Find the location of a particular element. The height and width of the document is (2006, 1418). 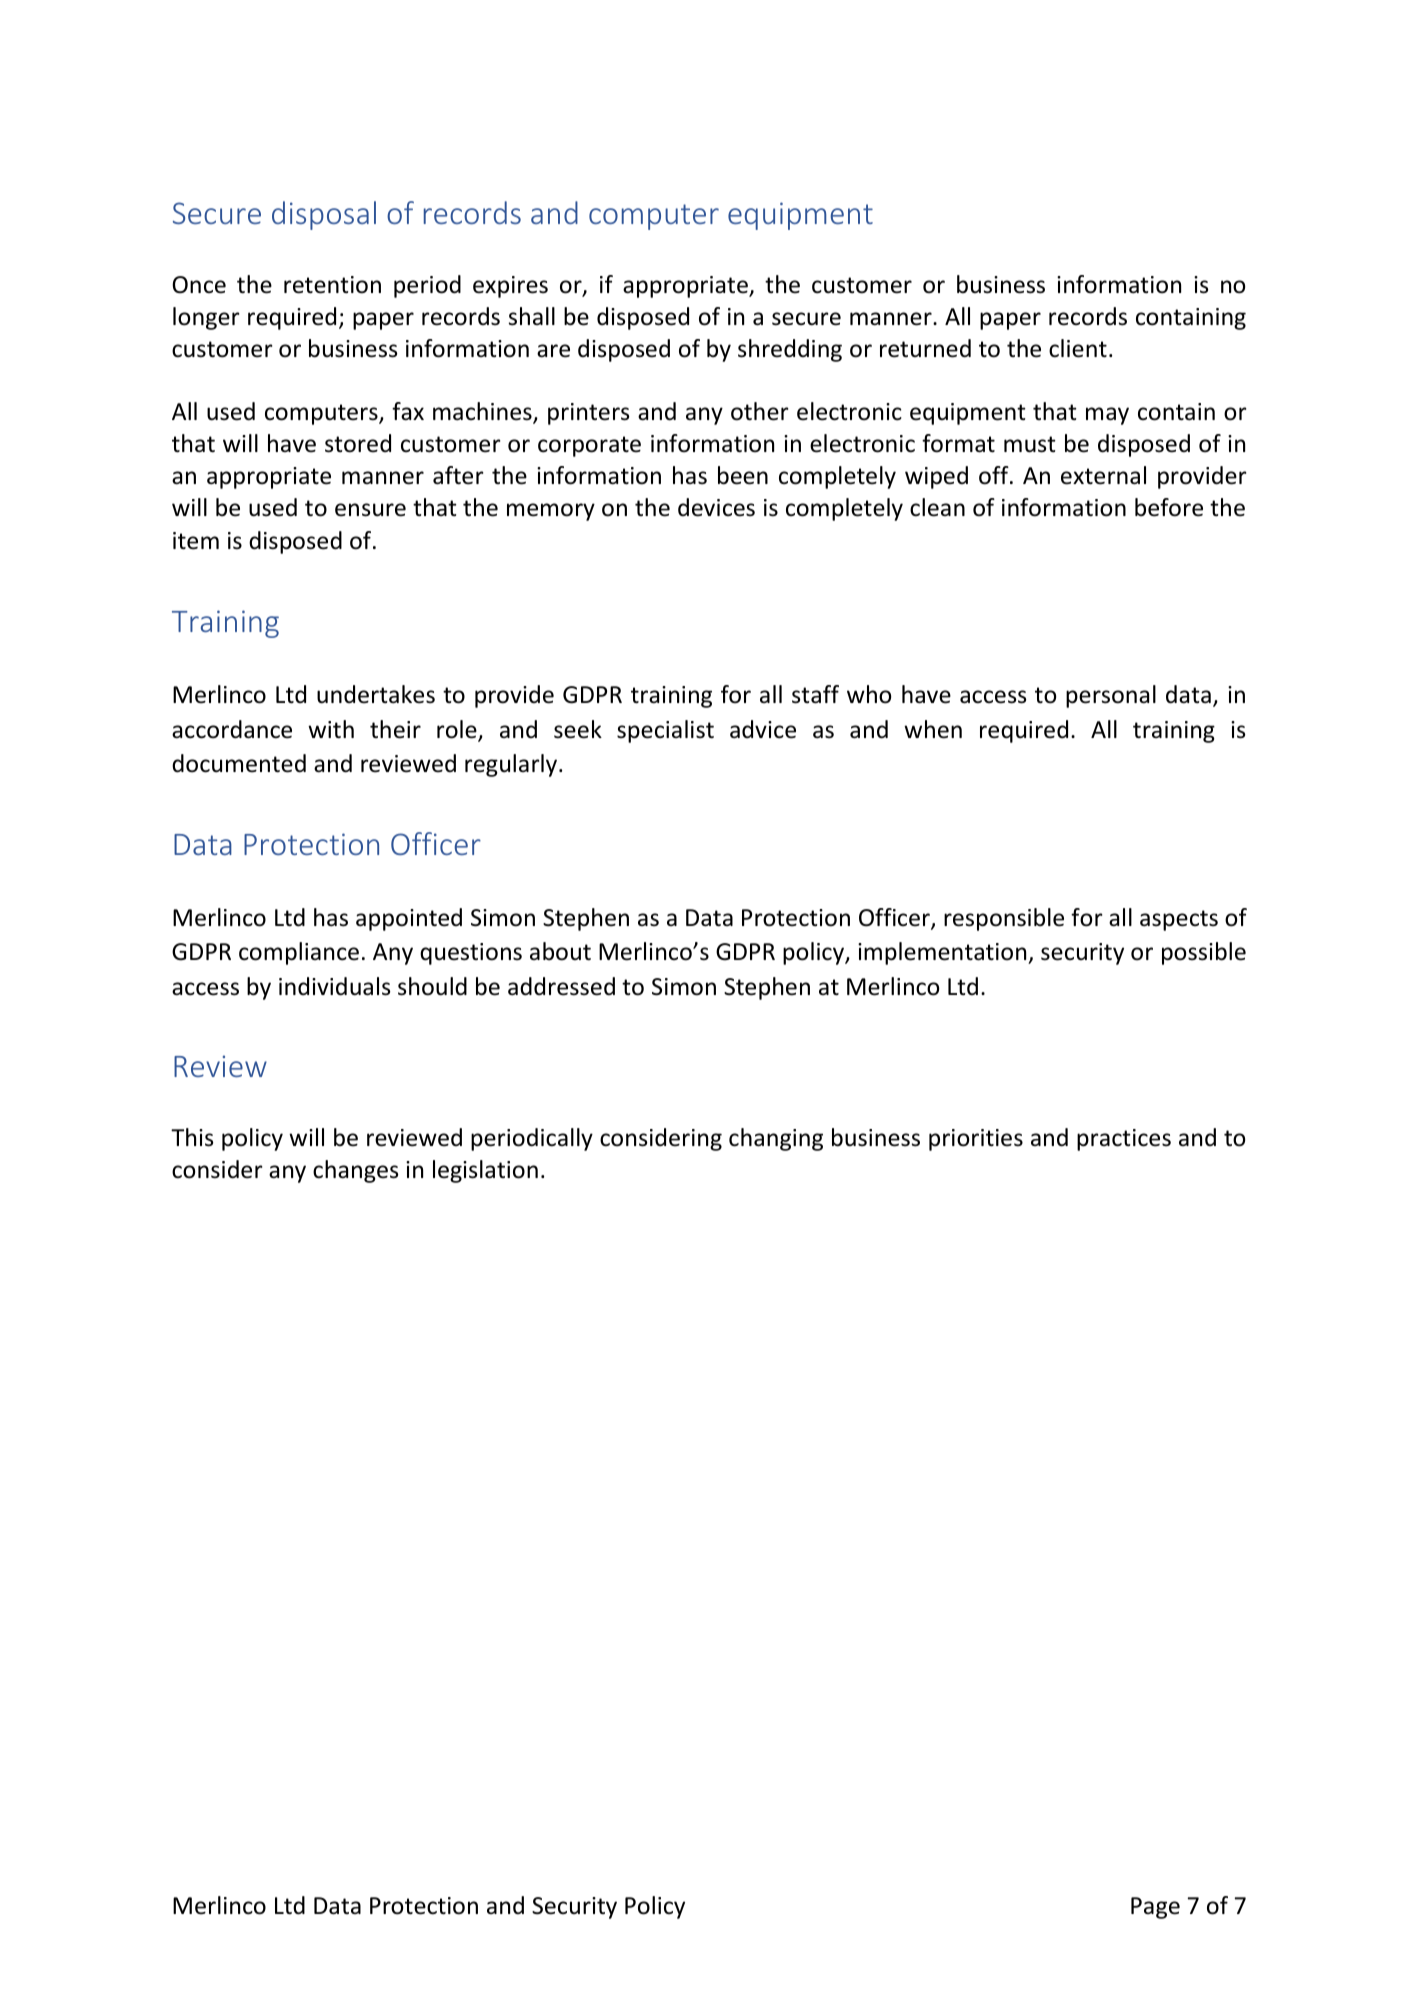

with is located at coordinates (331, 729).
